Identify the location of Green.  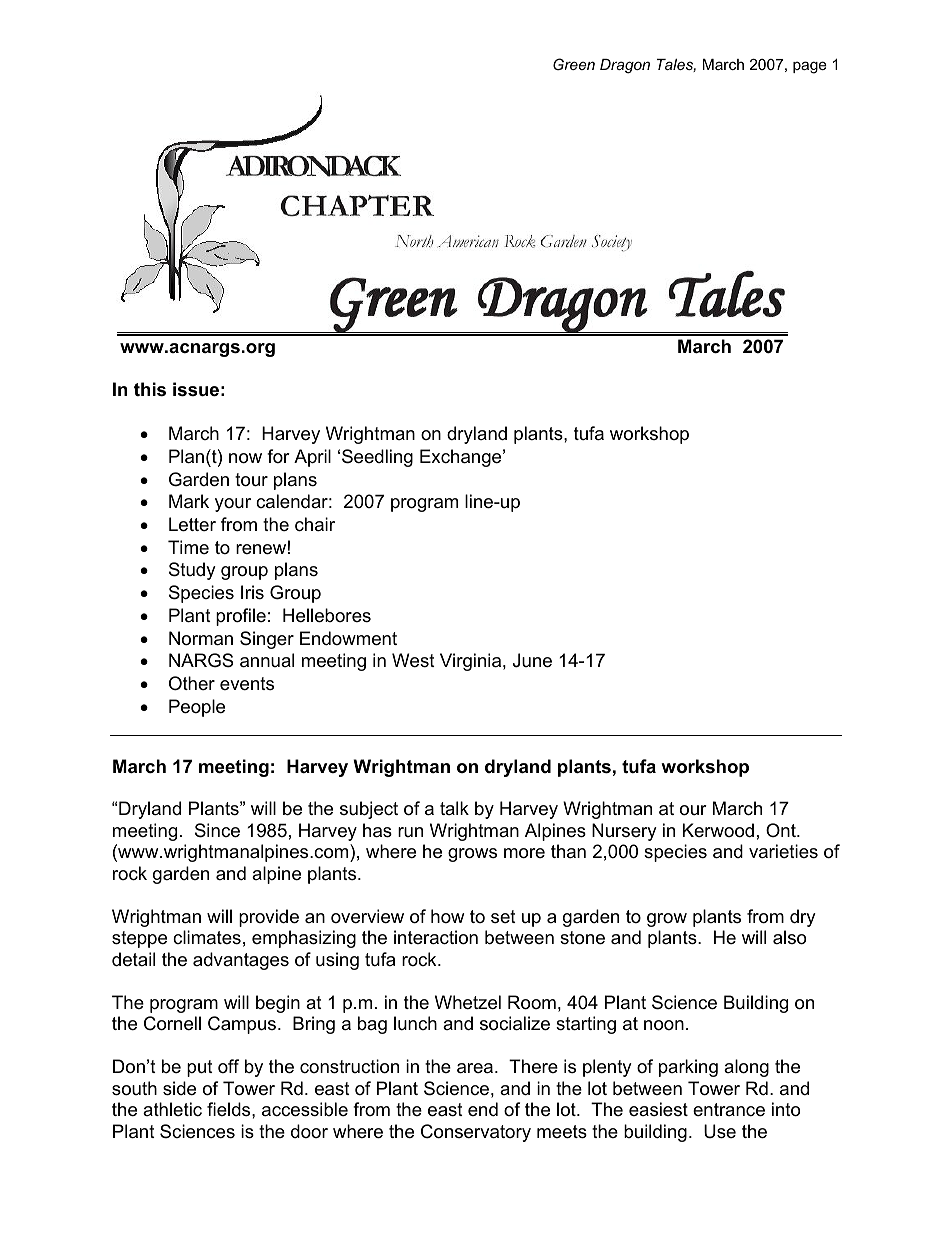
(574, 64).
